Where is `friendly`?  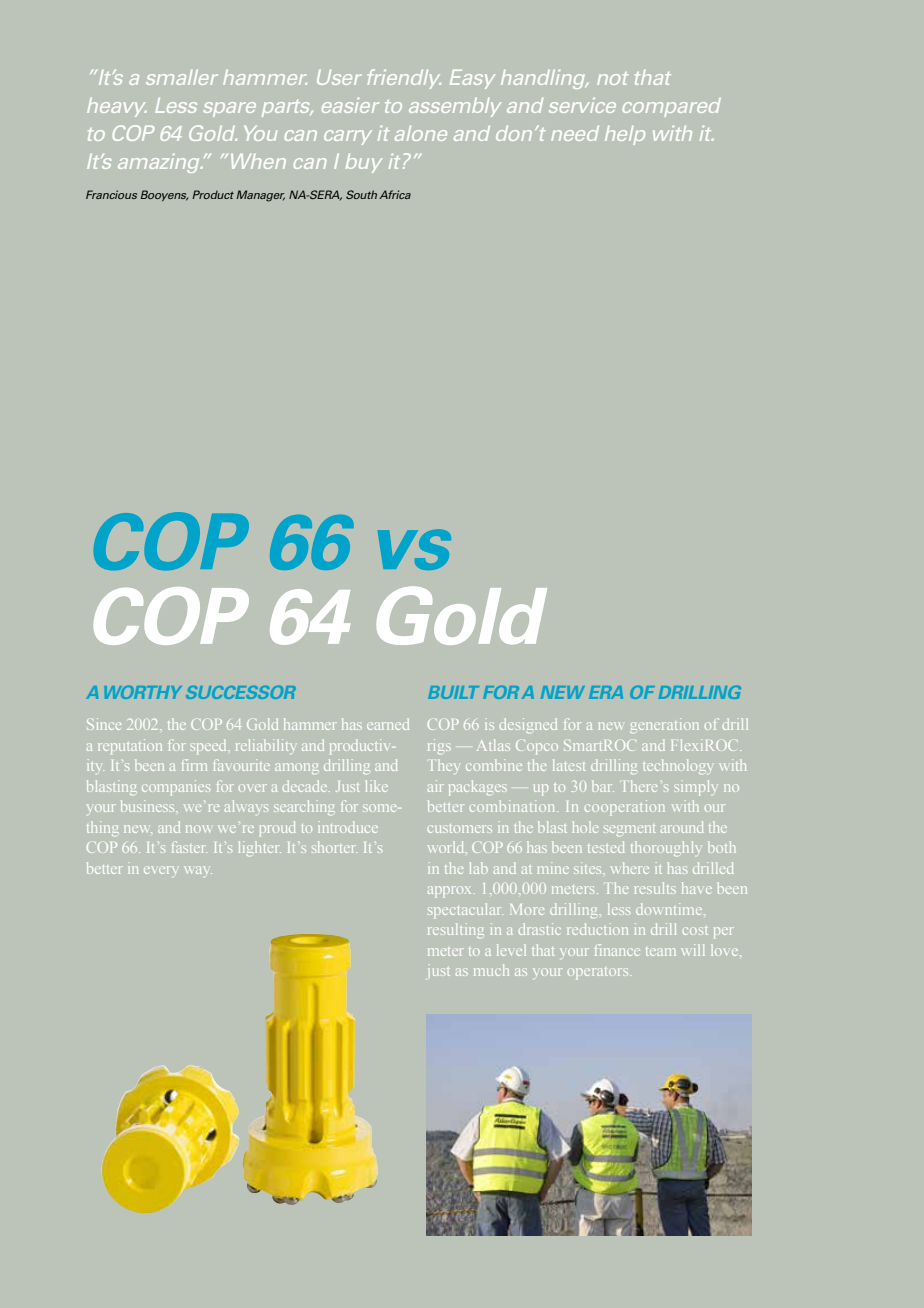
friendly is located at coordinates (404, 79).
